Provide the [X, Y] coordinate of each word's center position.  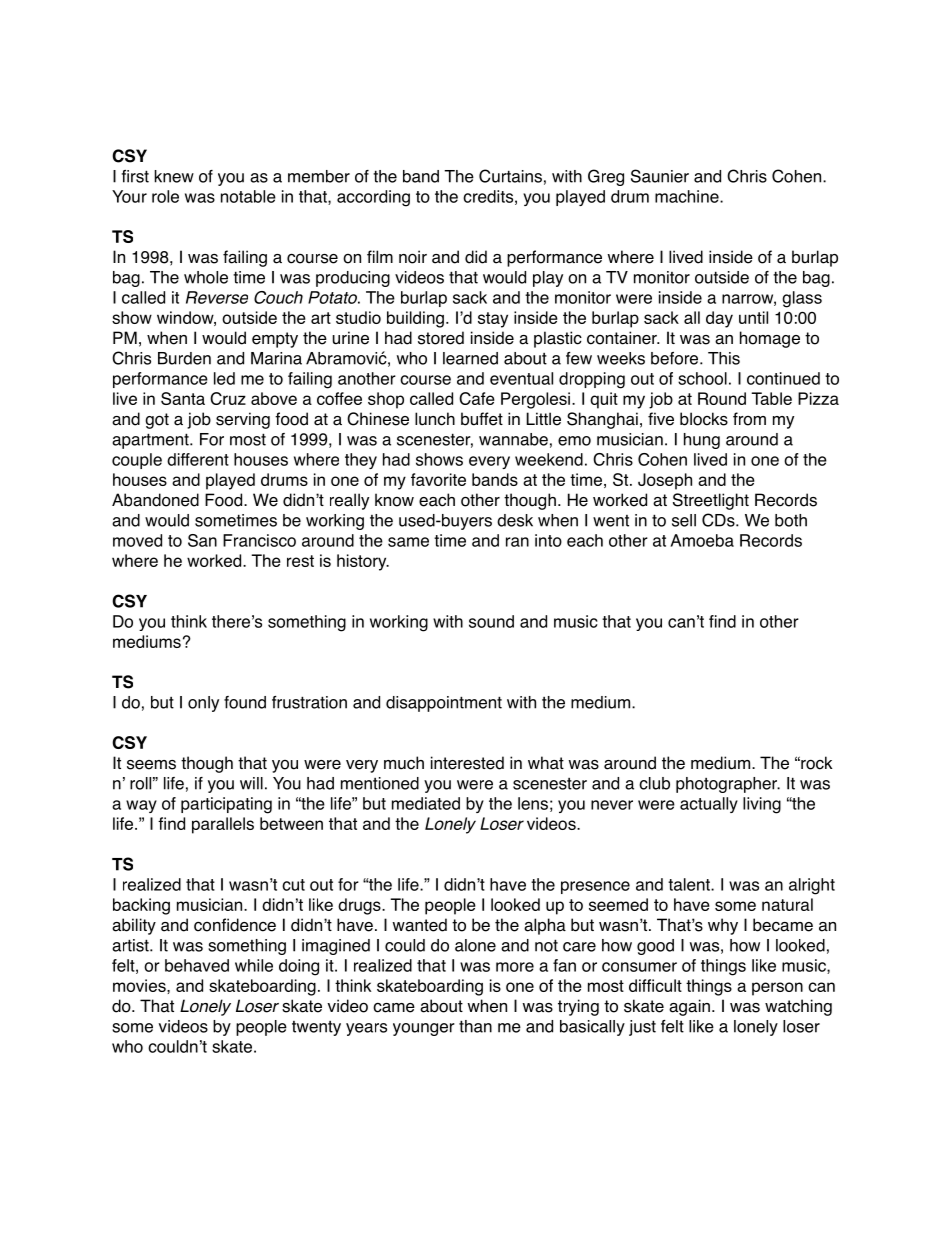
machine [688, 196]
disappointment [444, 704]
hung [702, 441]
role [165, 196]
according [373, 198]
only [203, 704]
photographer [728, 785]
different [198, 459]
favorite [438, 479]
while [254, 965]
